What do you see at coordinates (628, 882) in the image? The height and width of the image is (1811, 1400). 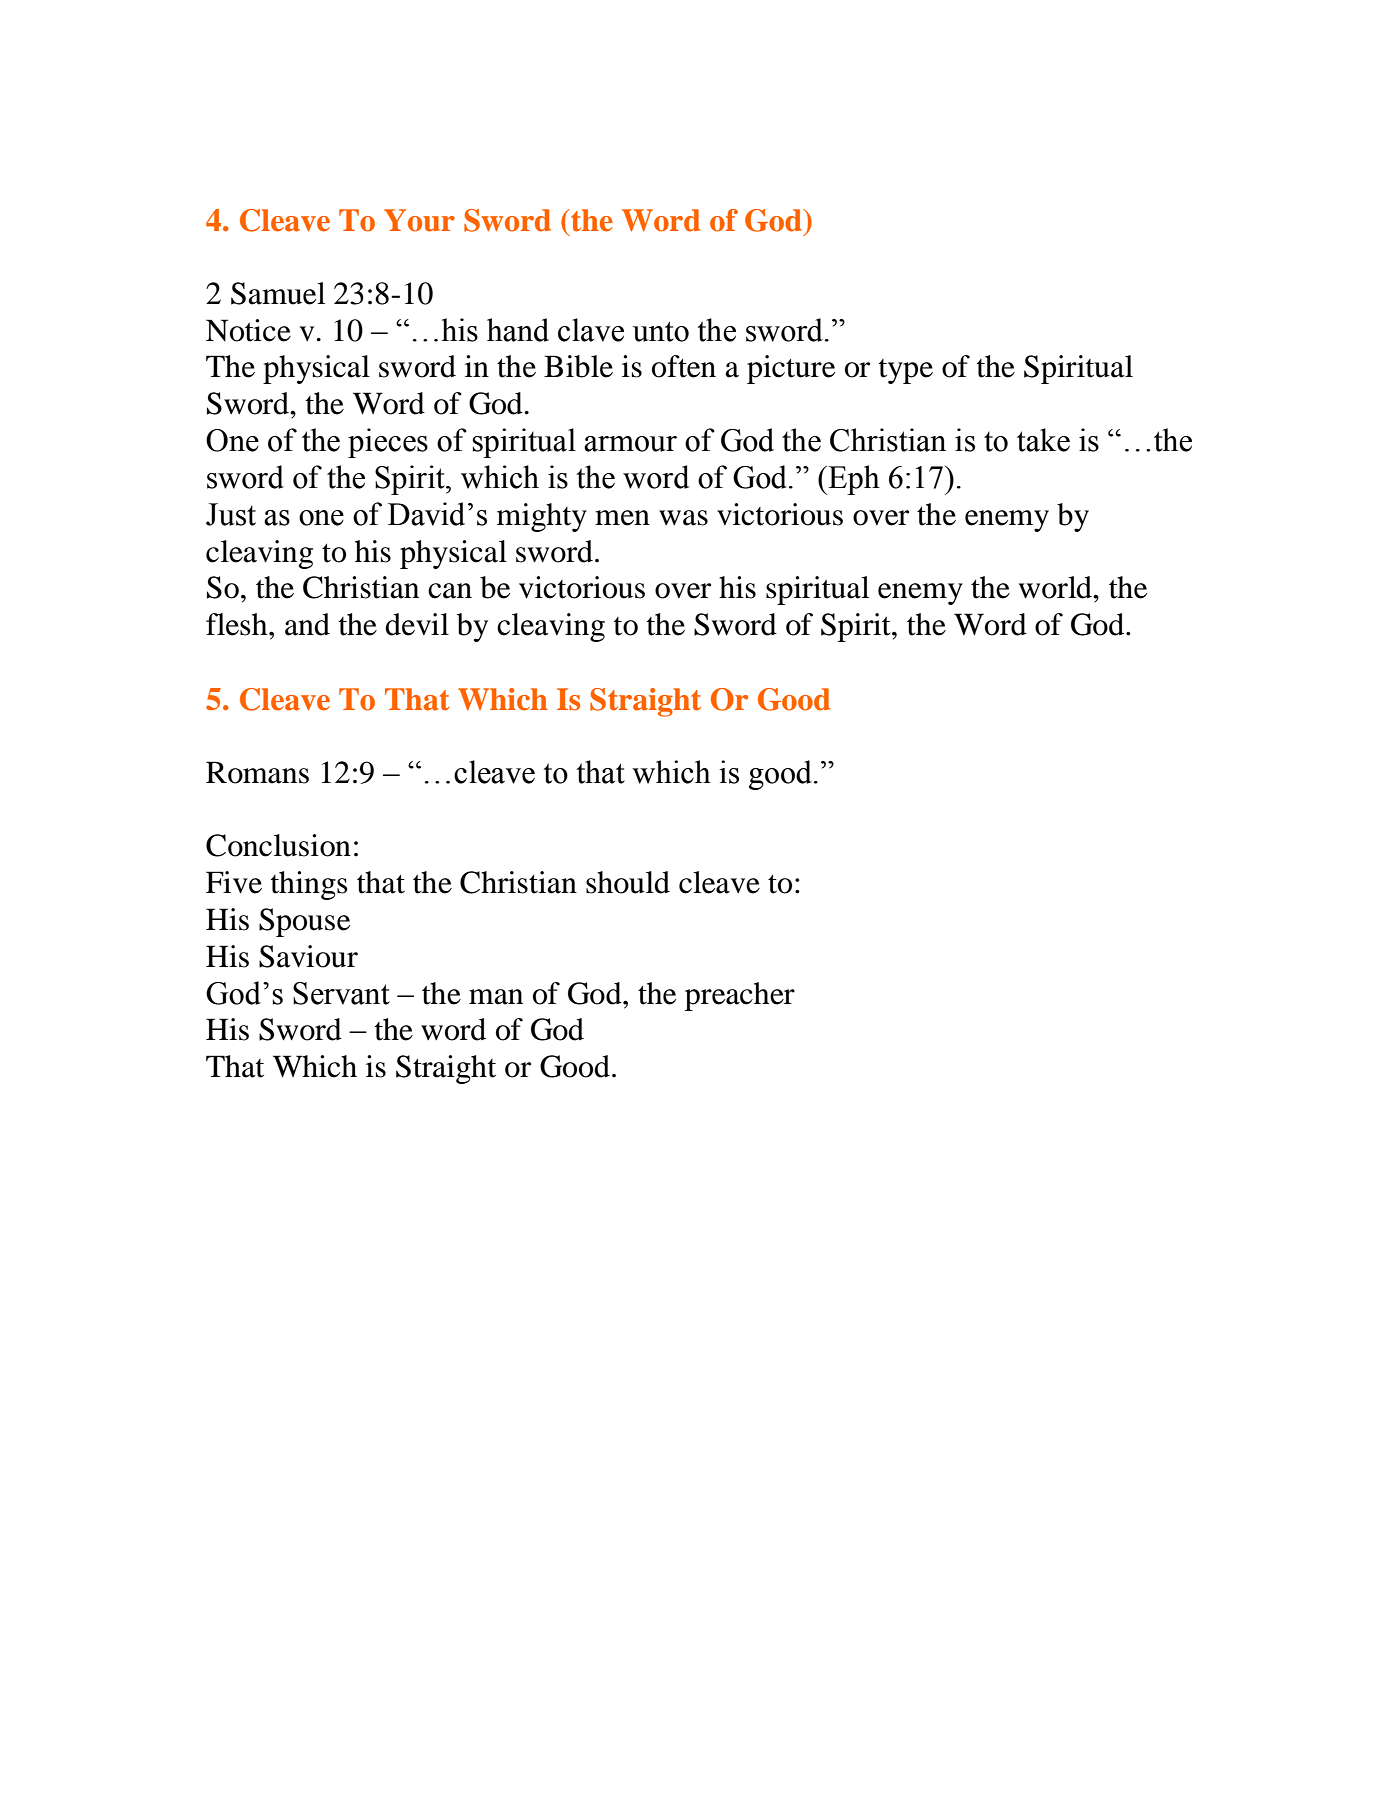 I see `should` at bounding box center [628, 882].
